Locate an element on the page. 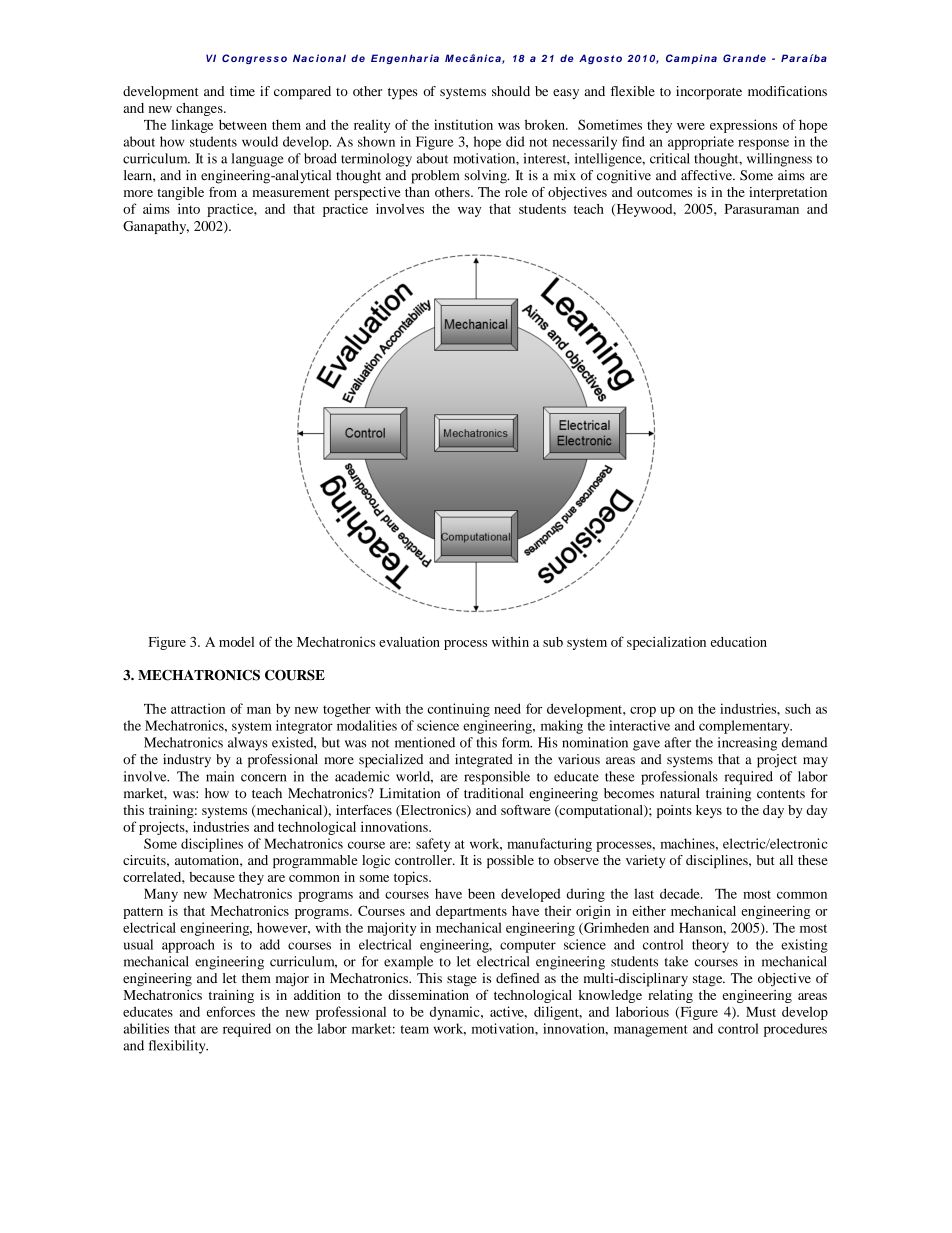 This image has height=1233, width=952. institution is located at coordinates (463, 124).
